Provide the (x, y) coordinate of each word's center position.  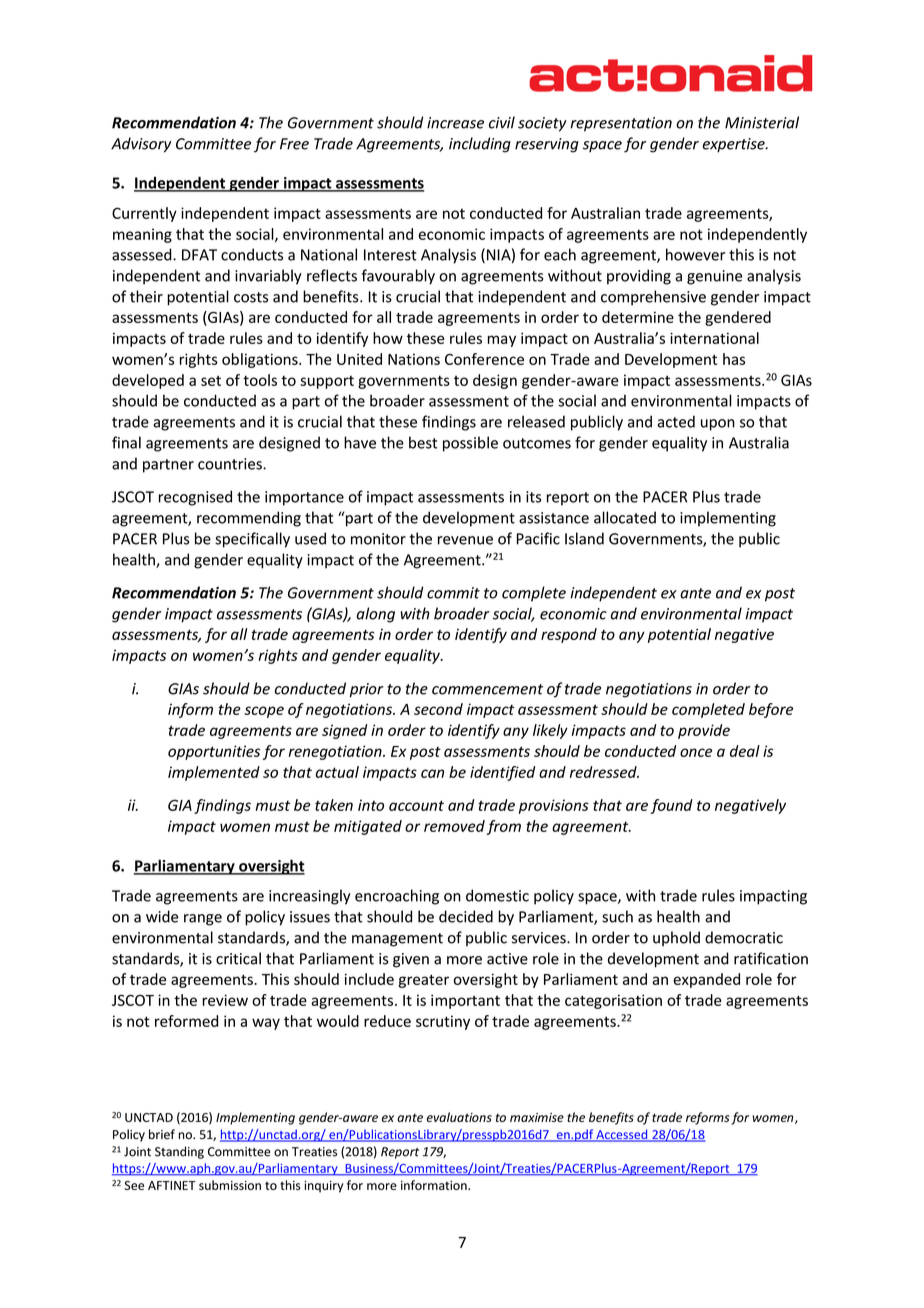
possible (470, 444)
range (203, 920)
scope (264, 712)
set (211, 381)
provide (704, 731)
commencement (487, 689)
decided (466, 916)
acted (676, 421)
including (480, 145)
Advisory (141, 145)
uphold (676, 938)
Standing (179, 1152)
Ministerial (762, 122)
